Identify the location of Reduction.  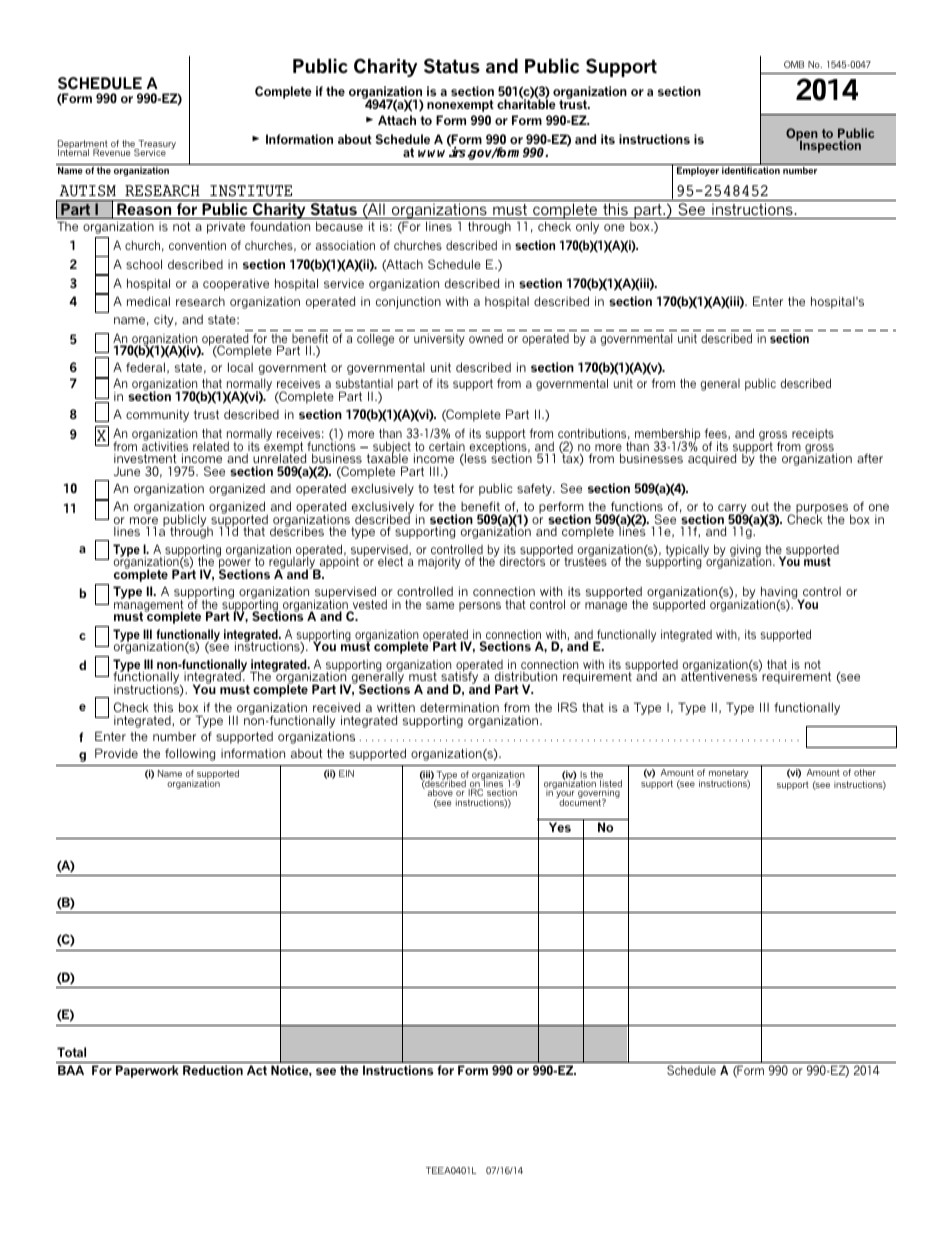
(213, 1070).
